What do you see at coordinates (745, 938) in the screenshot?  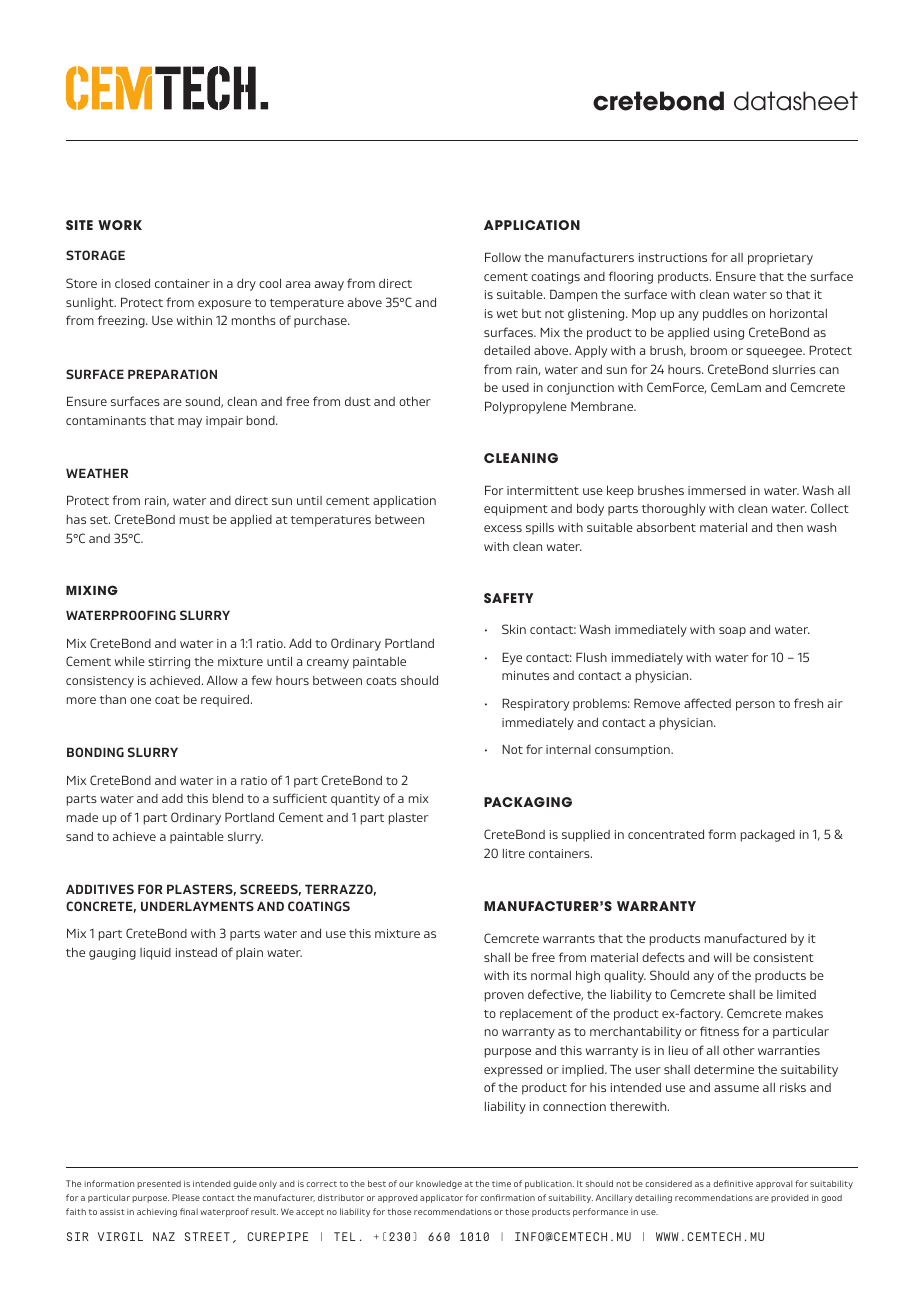 I see `manufactured` at bounding box center [745, 938].
